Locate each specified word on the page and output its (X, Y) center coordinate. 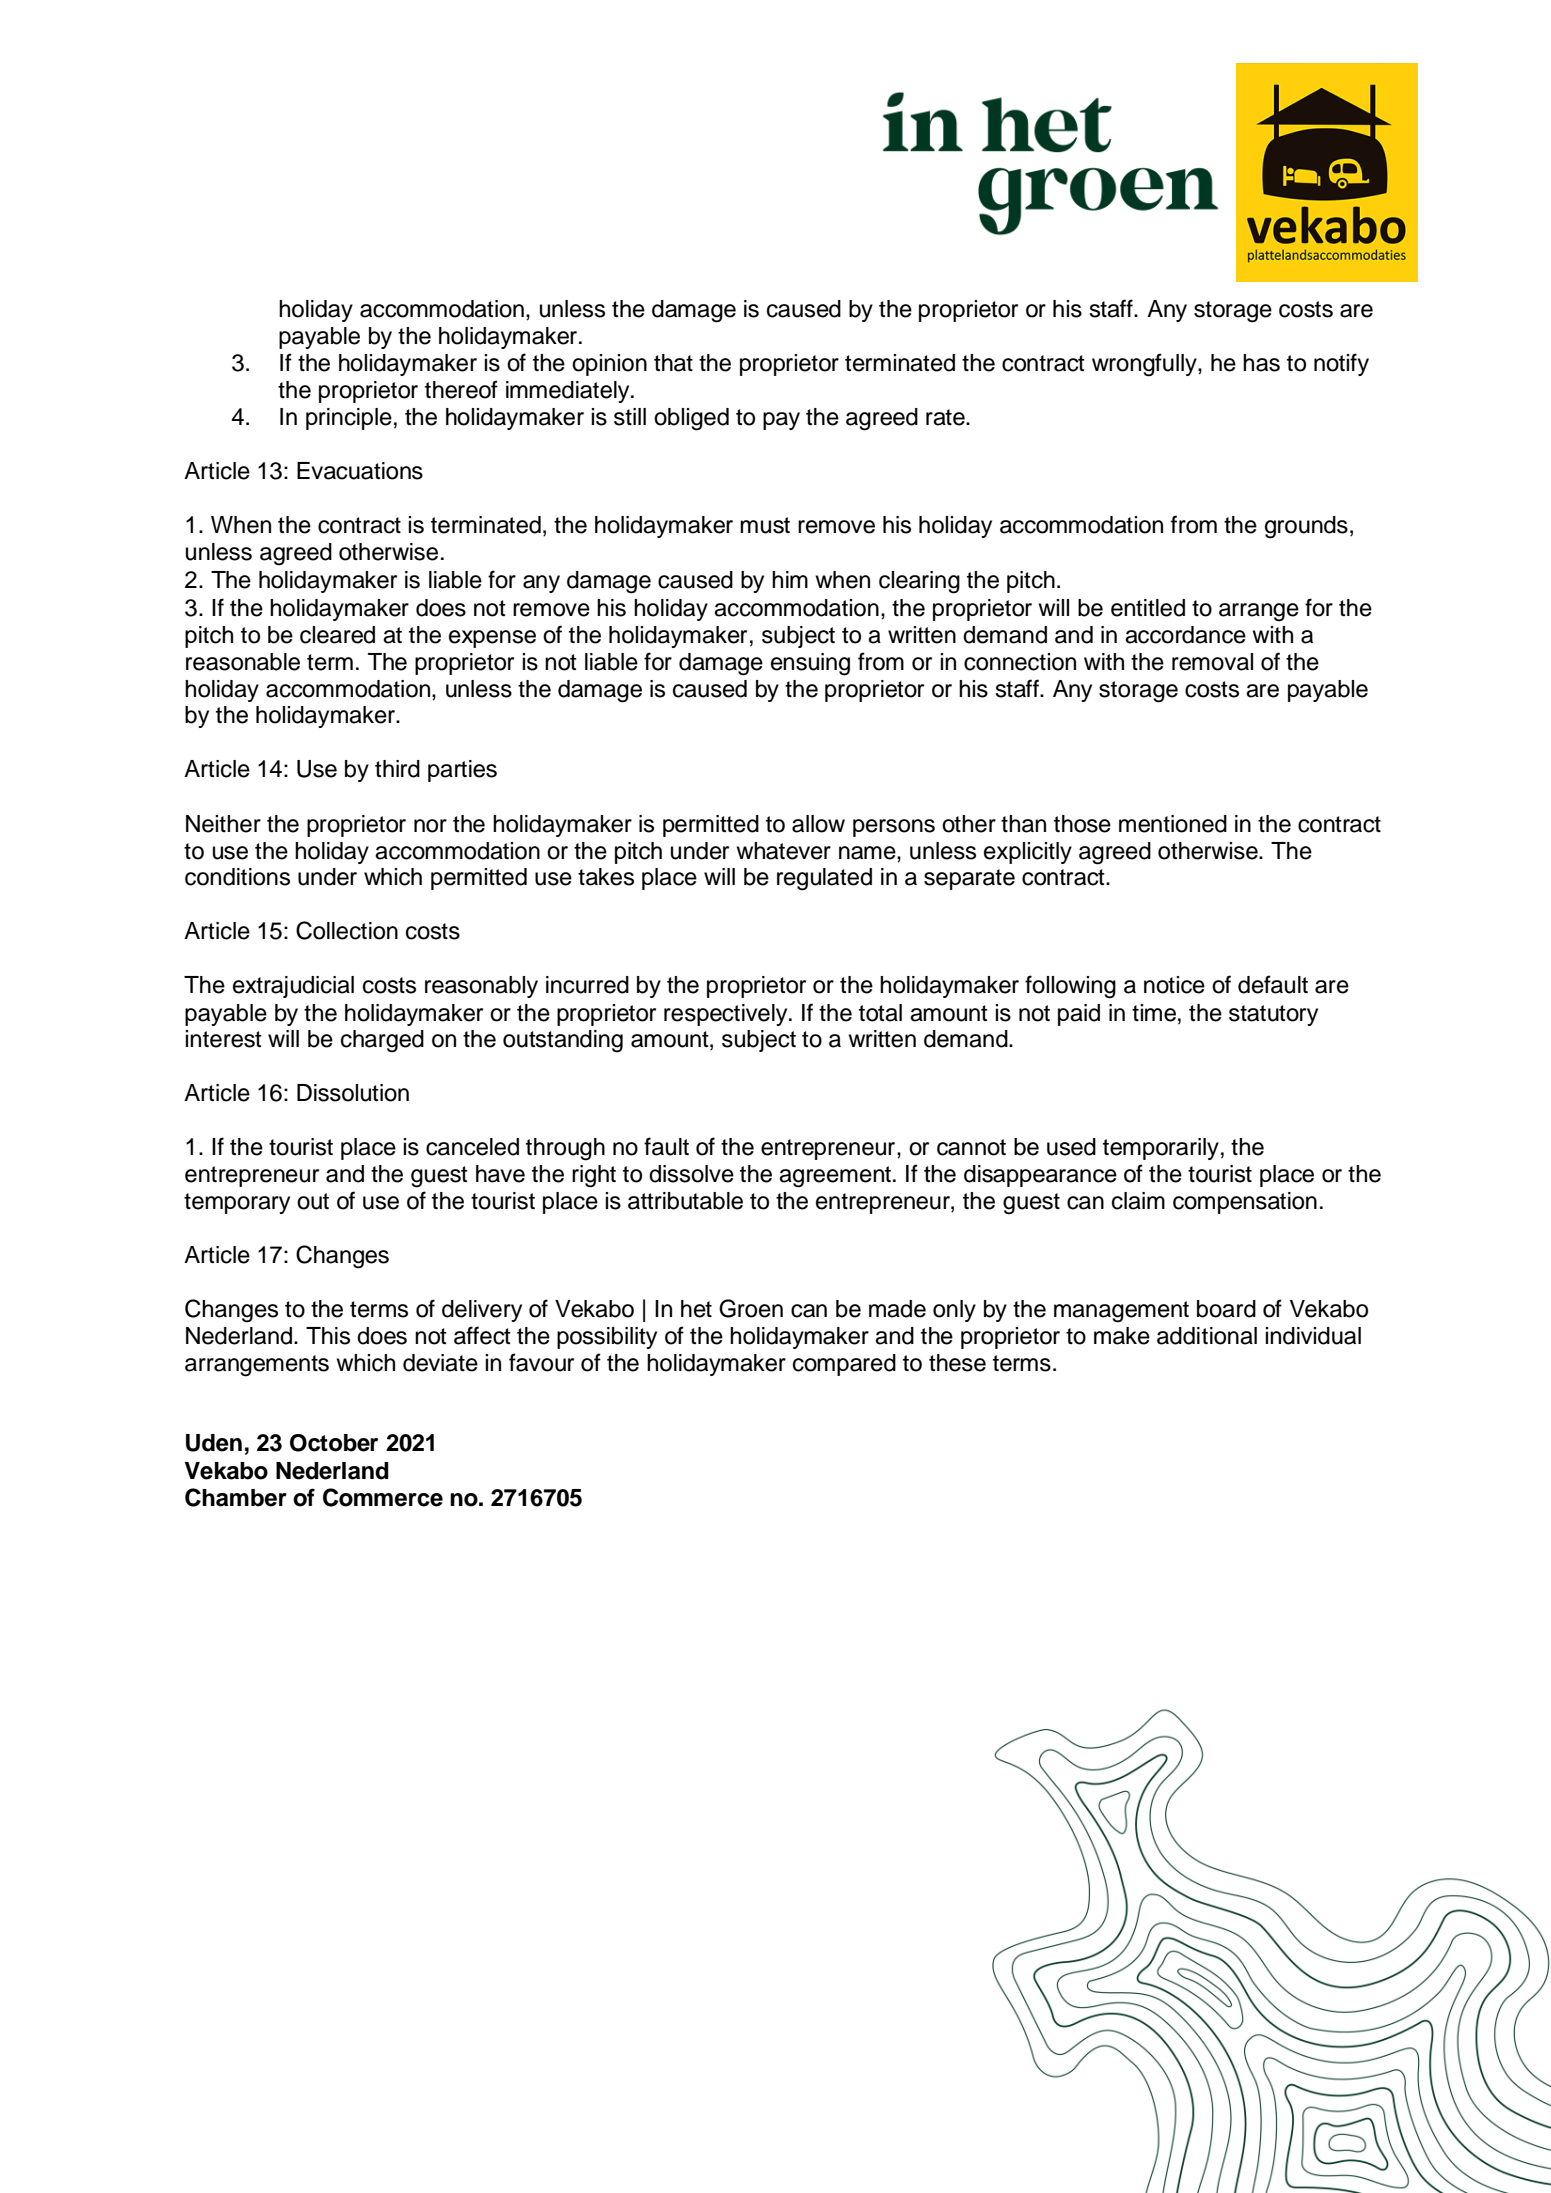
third (397, 769)
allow (818, 824)
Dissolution (353, 1093)
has (1261, 363)
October (334, 1443)
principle (349, 419)
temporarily (1161, 1149)
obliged (691, 419)
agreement (835, 1177)
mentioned (1173, 824)
